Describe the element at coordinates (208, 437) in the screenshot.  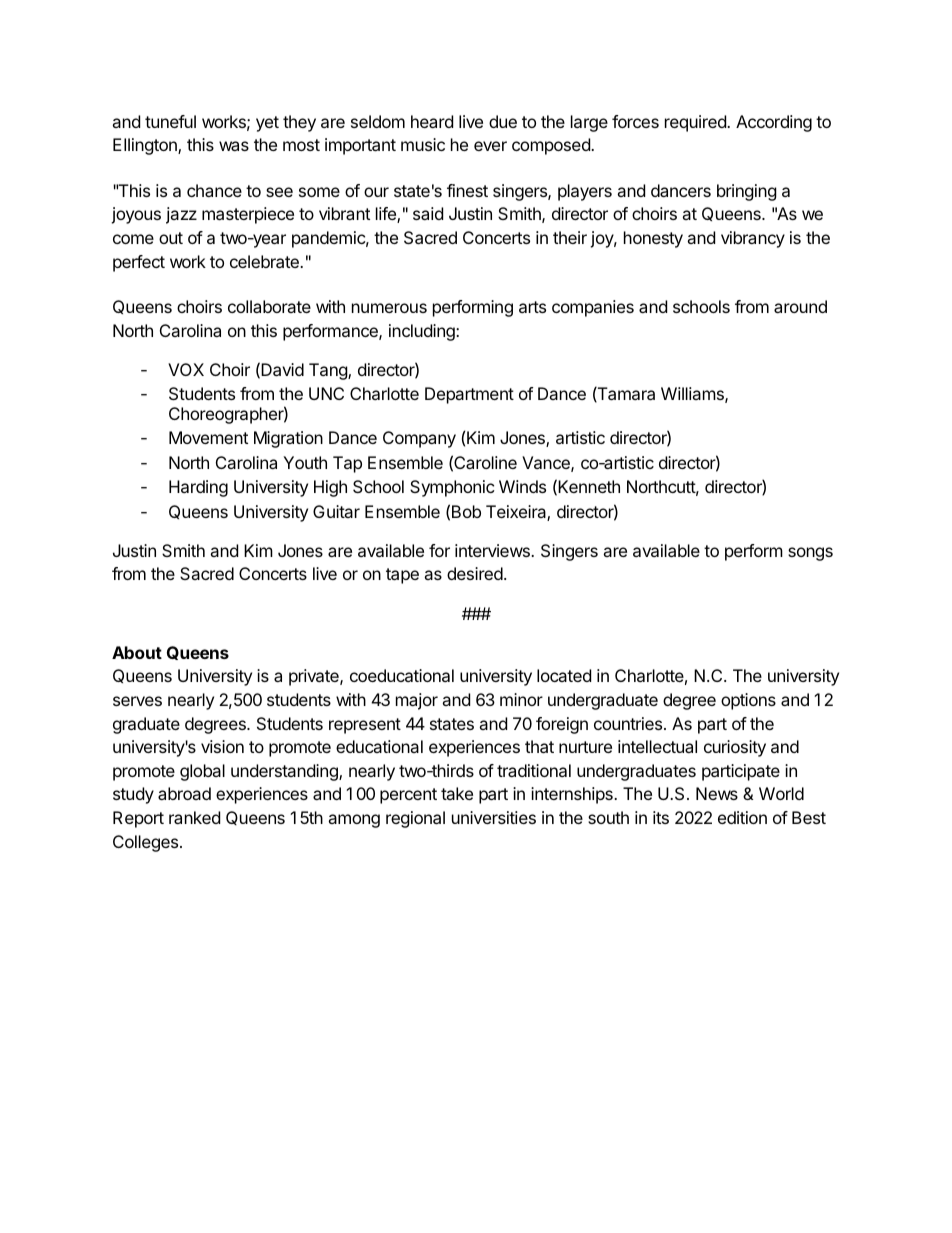
I see `Movement` at that location.
